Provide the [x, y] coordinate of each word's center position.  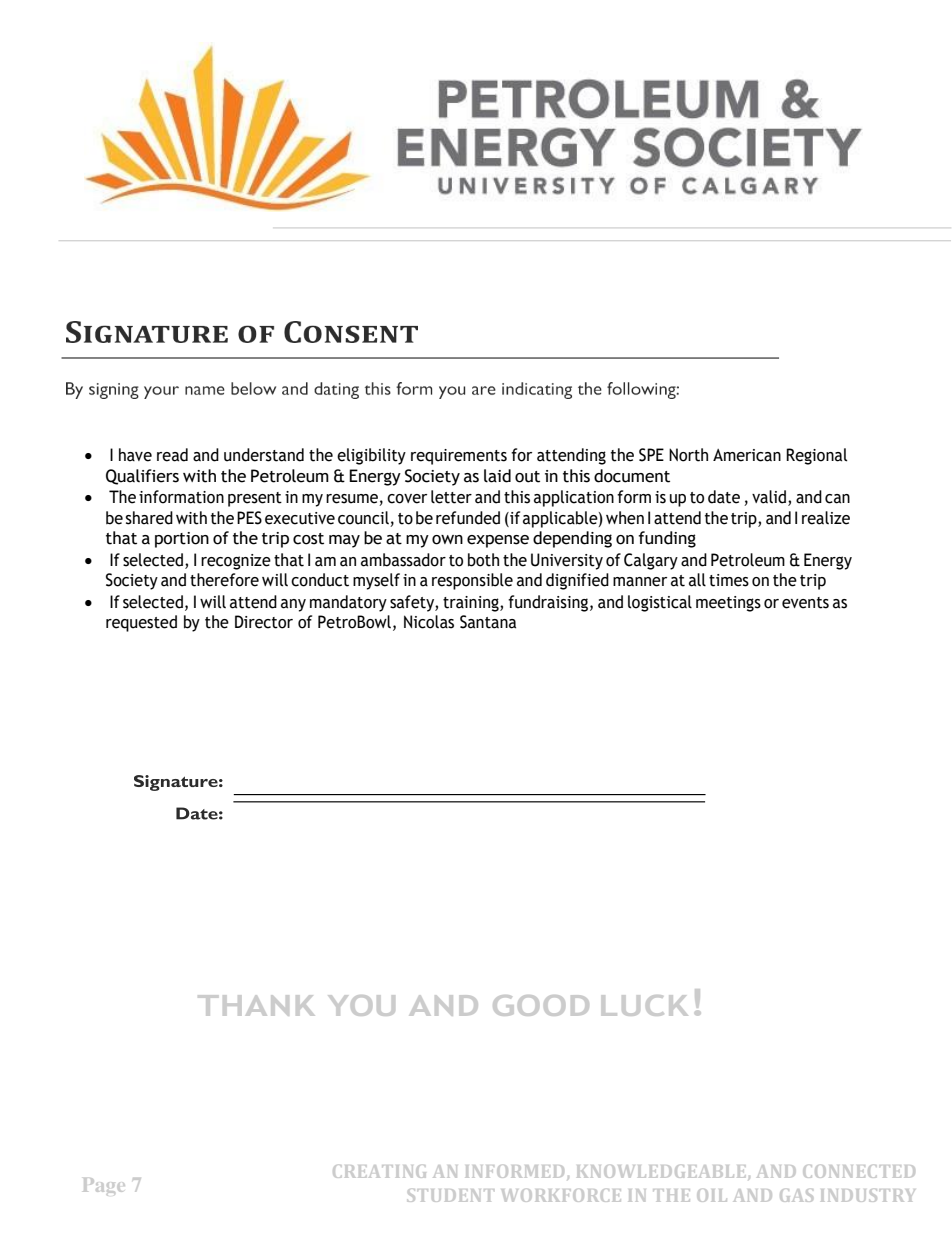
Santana [488, 622]
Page [104, 1185]
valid [770, 498]
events [805, 603]
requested [141, 623]
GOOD [541, 1005]
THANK [256, 1005]
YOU [361, 1005]
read [172, 455]
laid [497, 476]
